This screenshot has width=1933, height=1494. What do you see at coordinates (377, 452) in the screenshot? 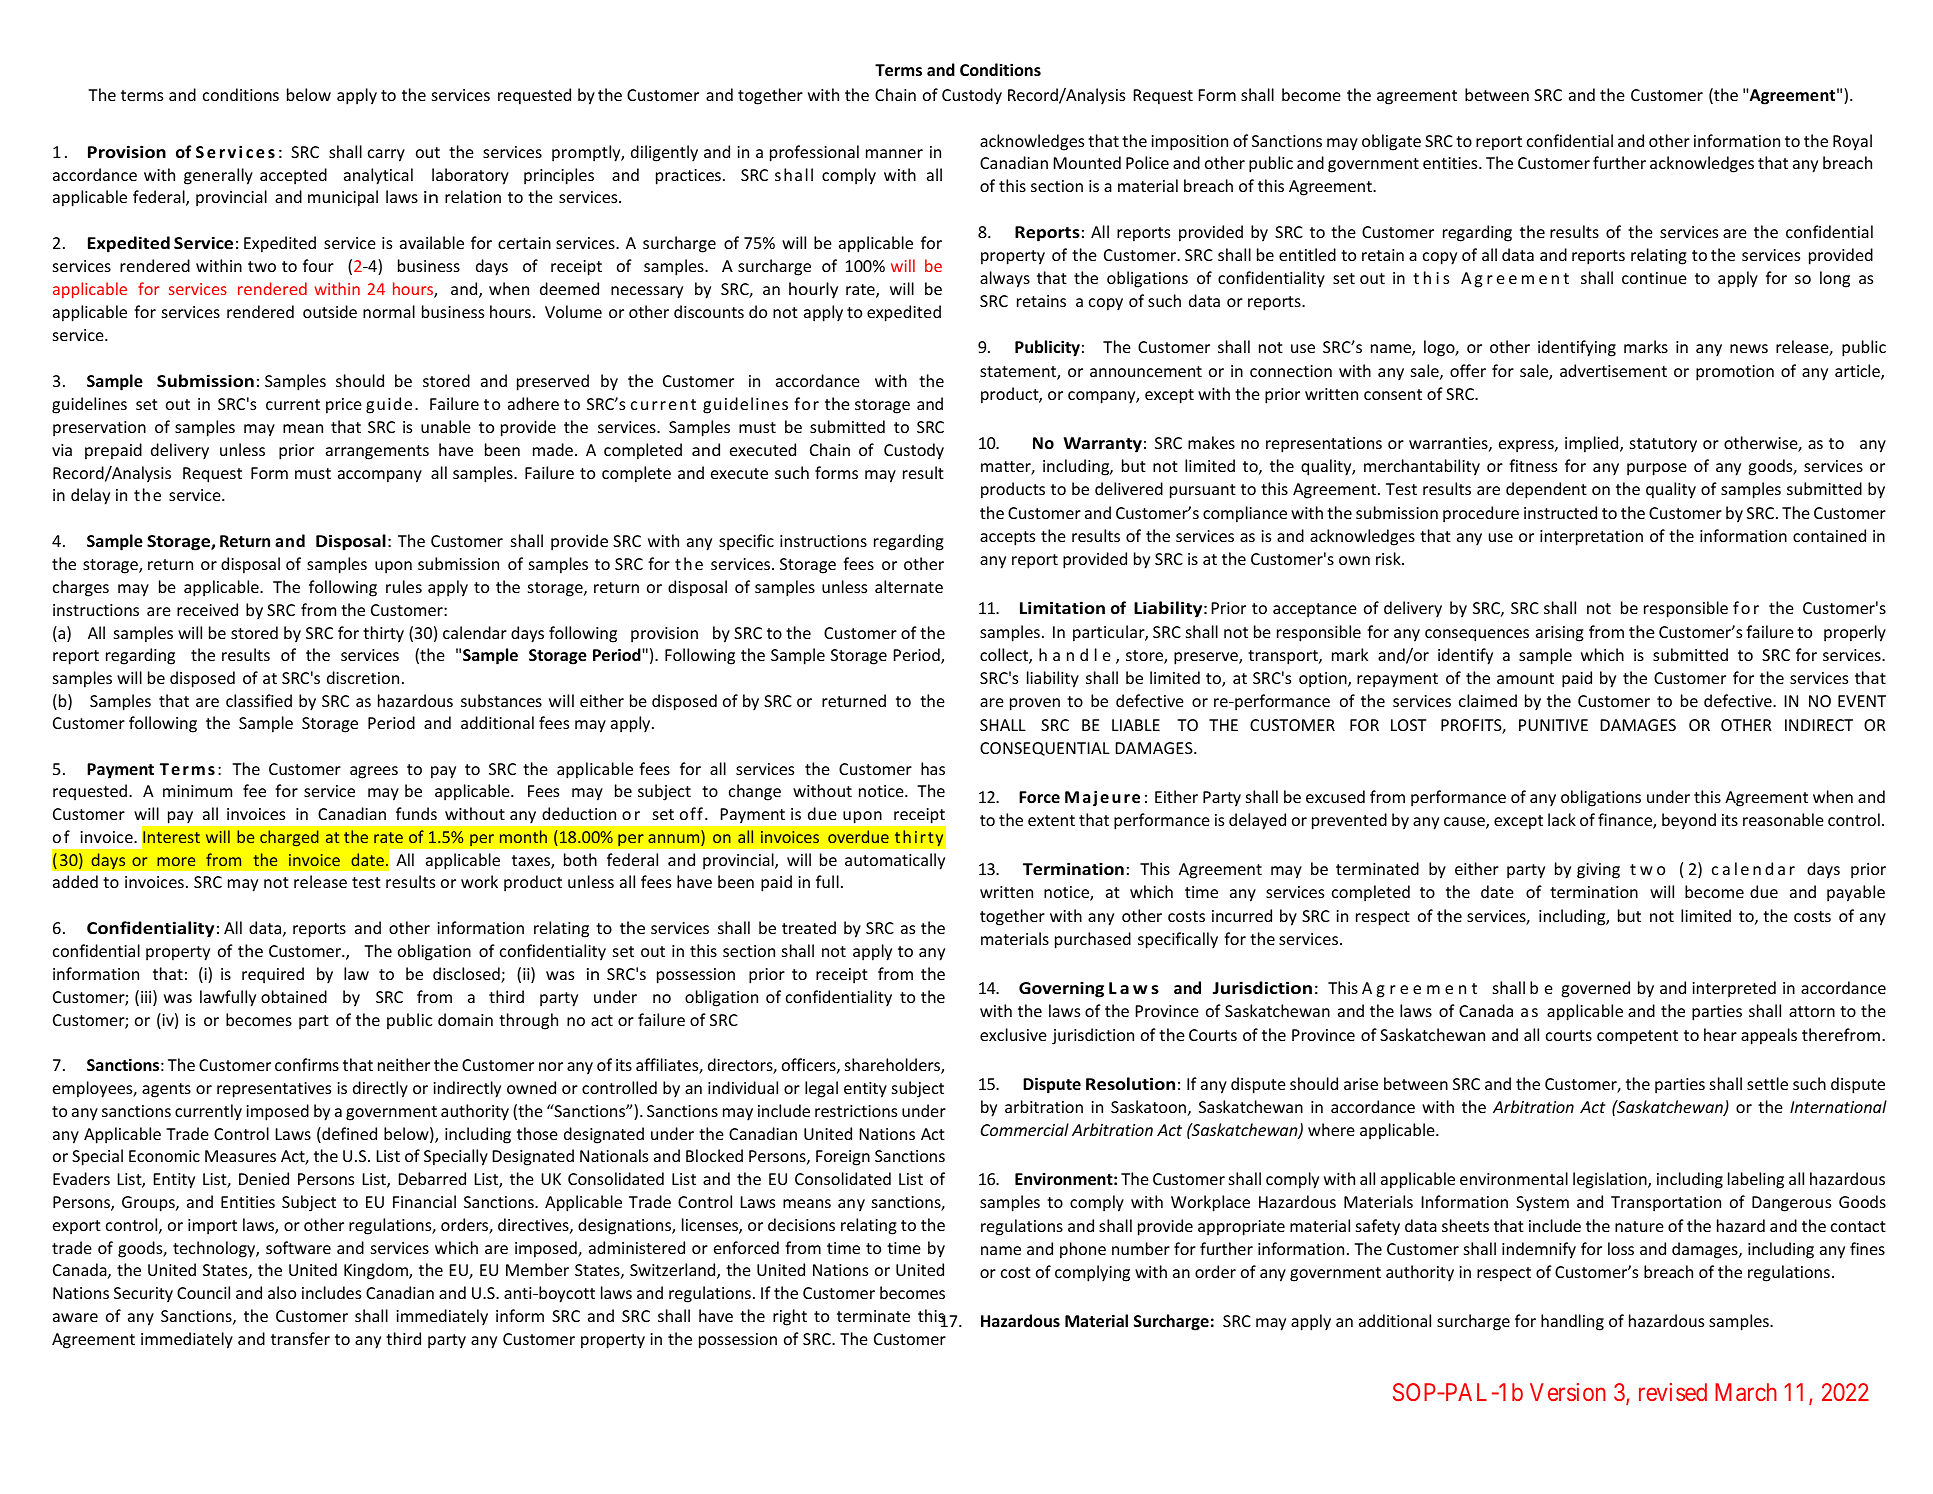
I see `arrangements` at bounding box center [377, 452].
